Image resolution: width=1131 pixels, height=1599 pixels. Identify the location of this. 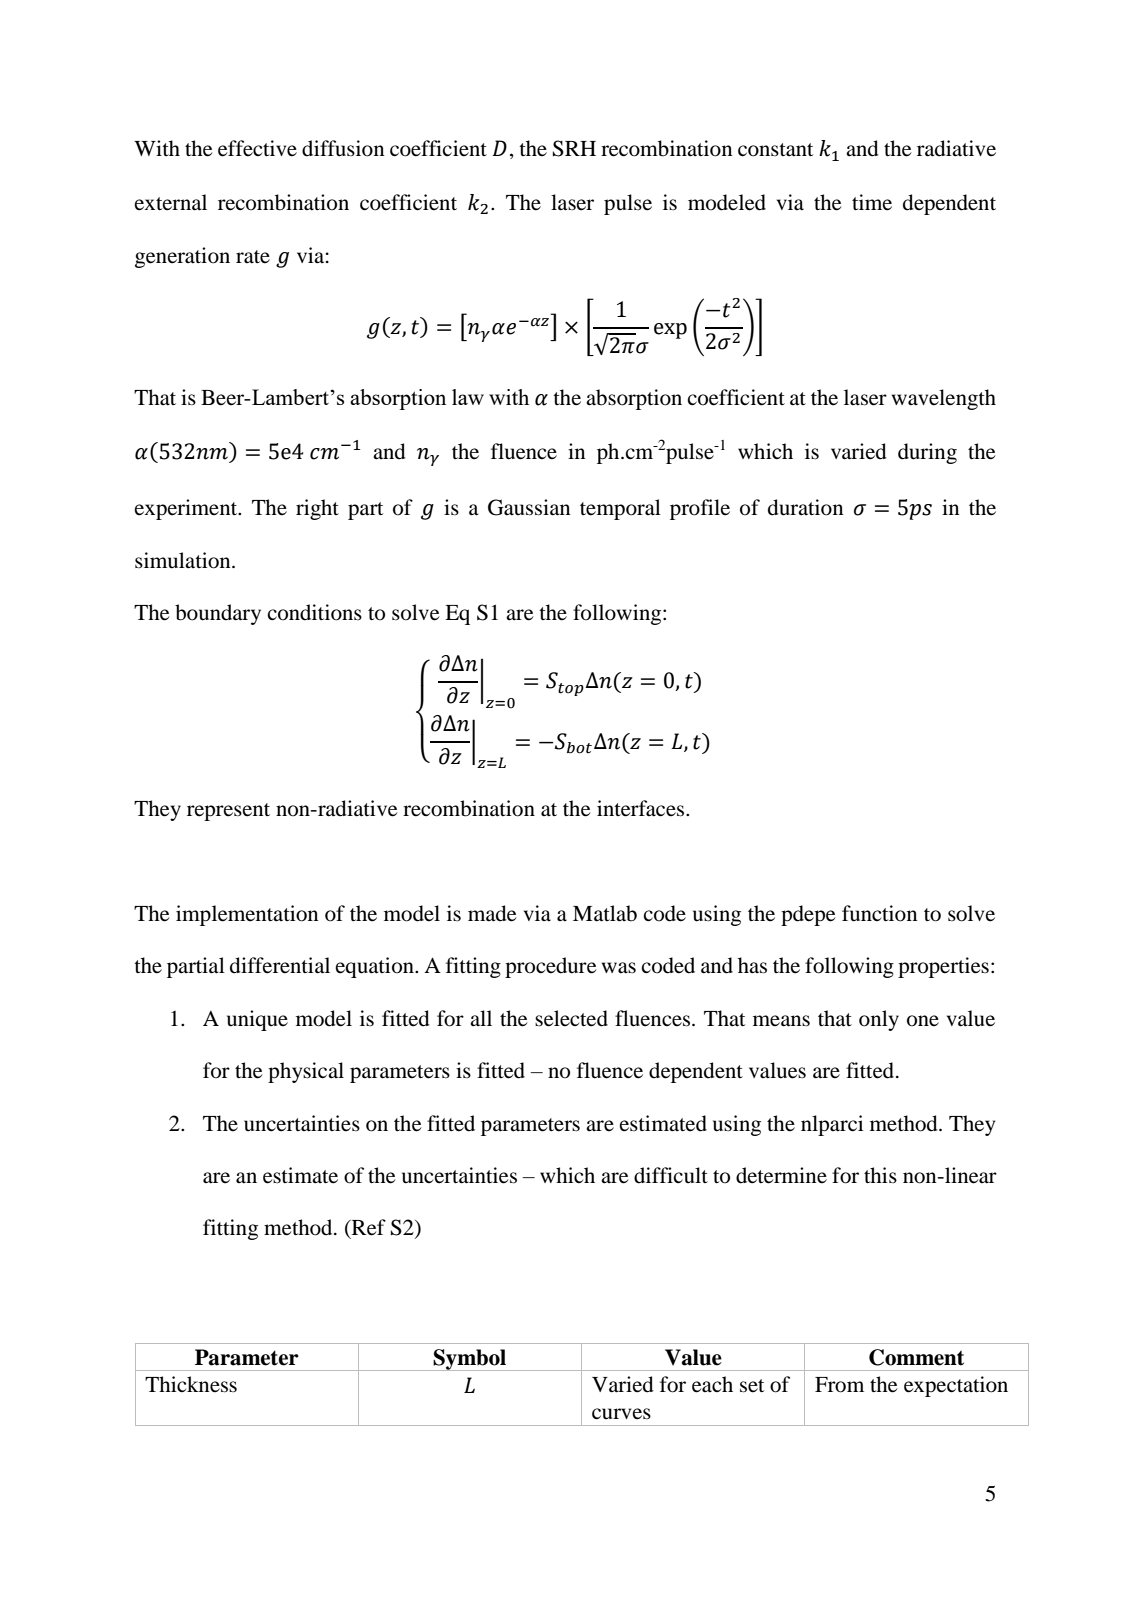
(880, 1175).
